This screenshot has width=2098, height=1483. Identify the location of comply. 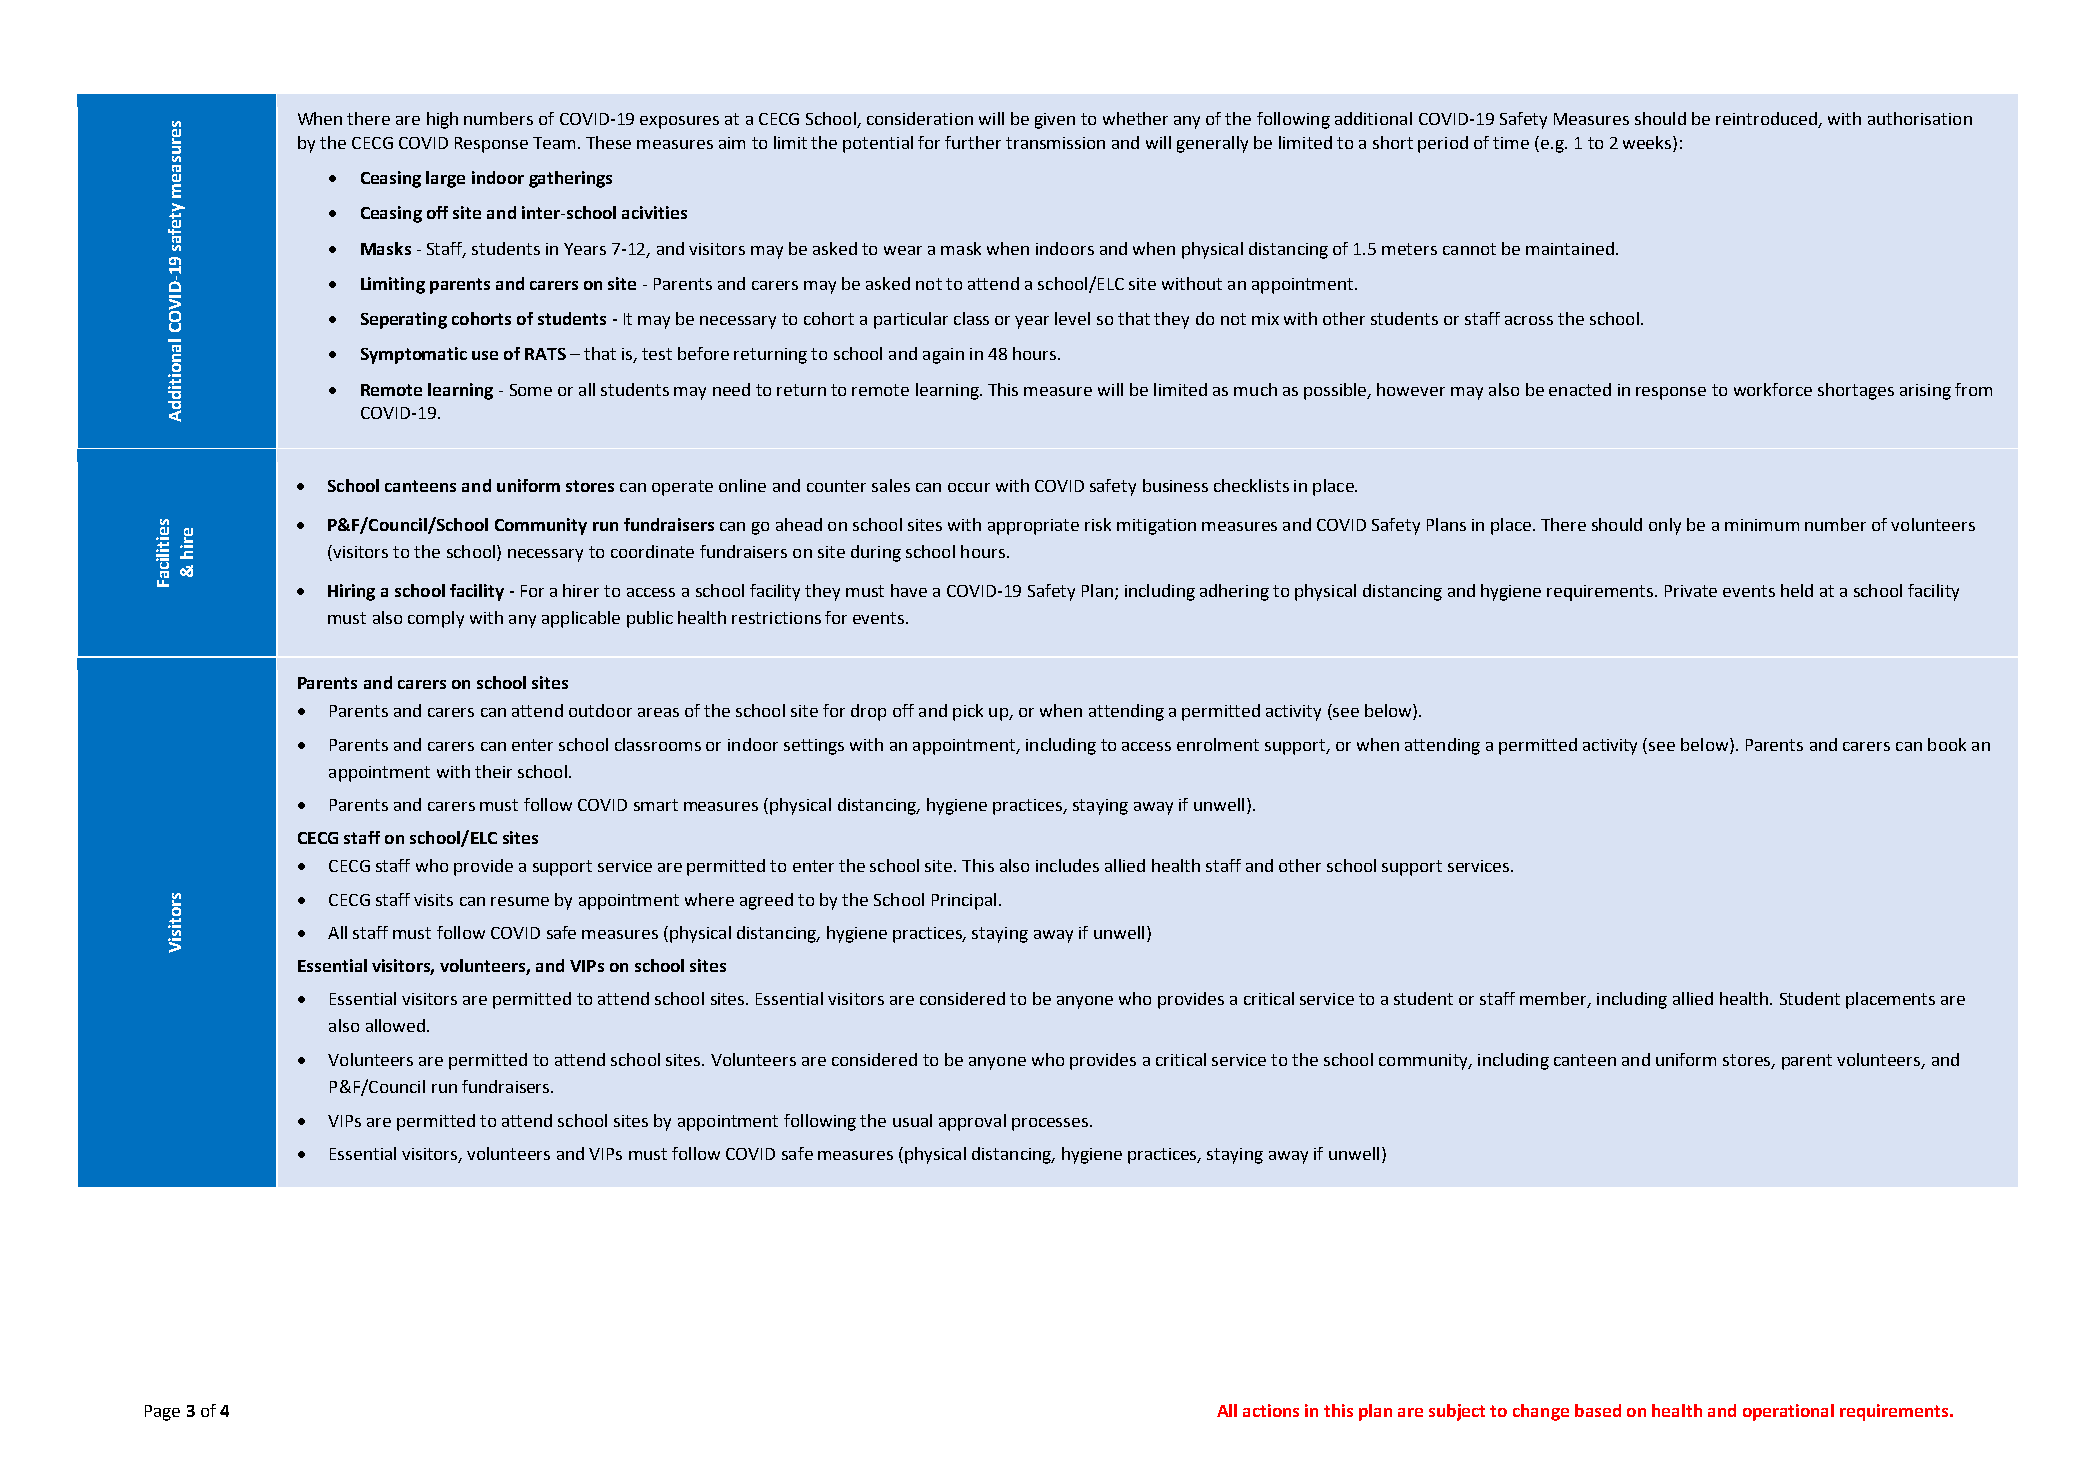
(436, 619).
